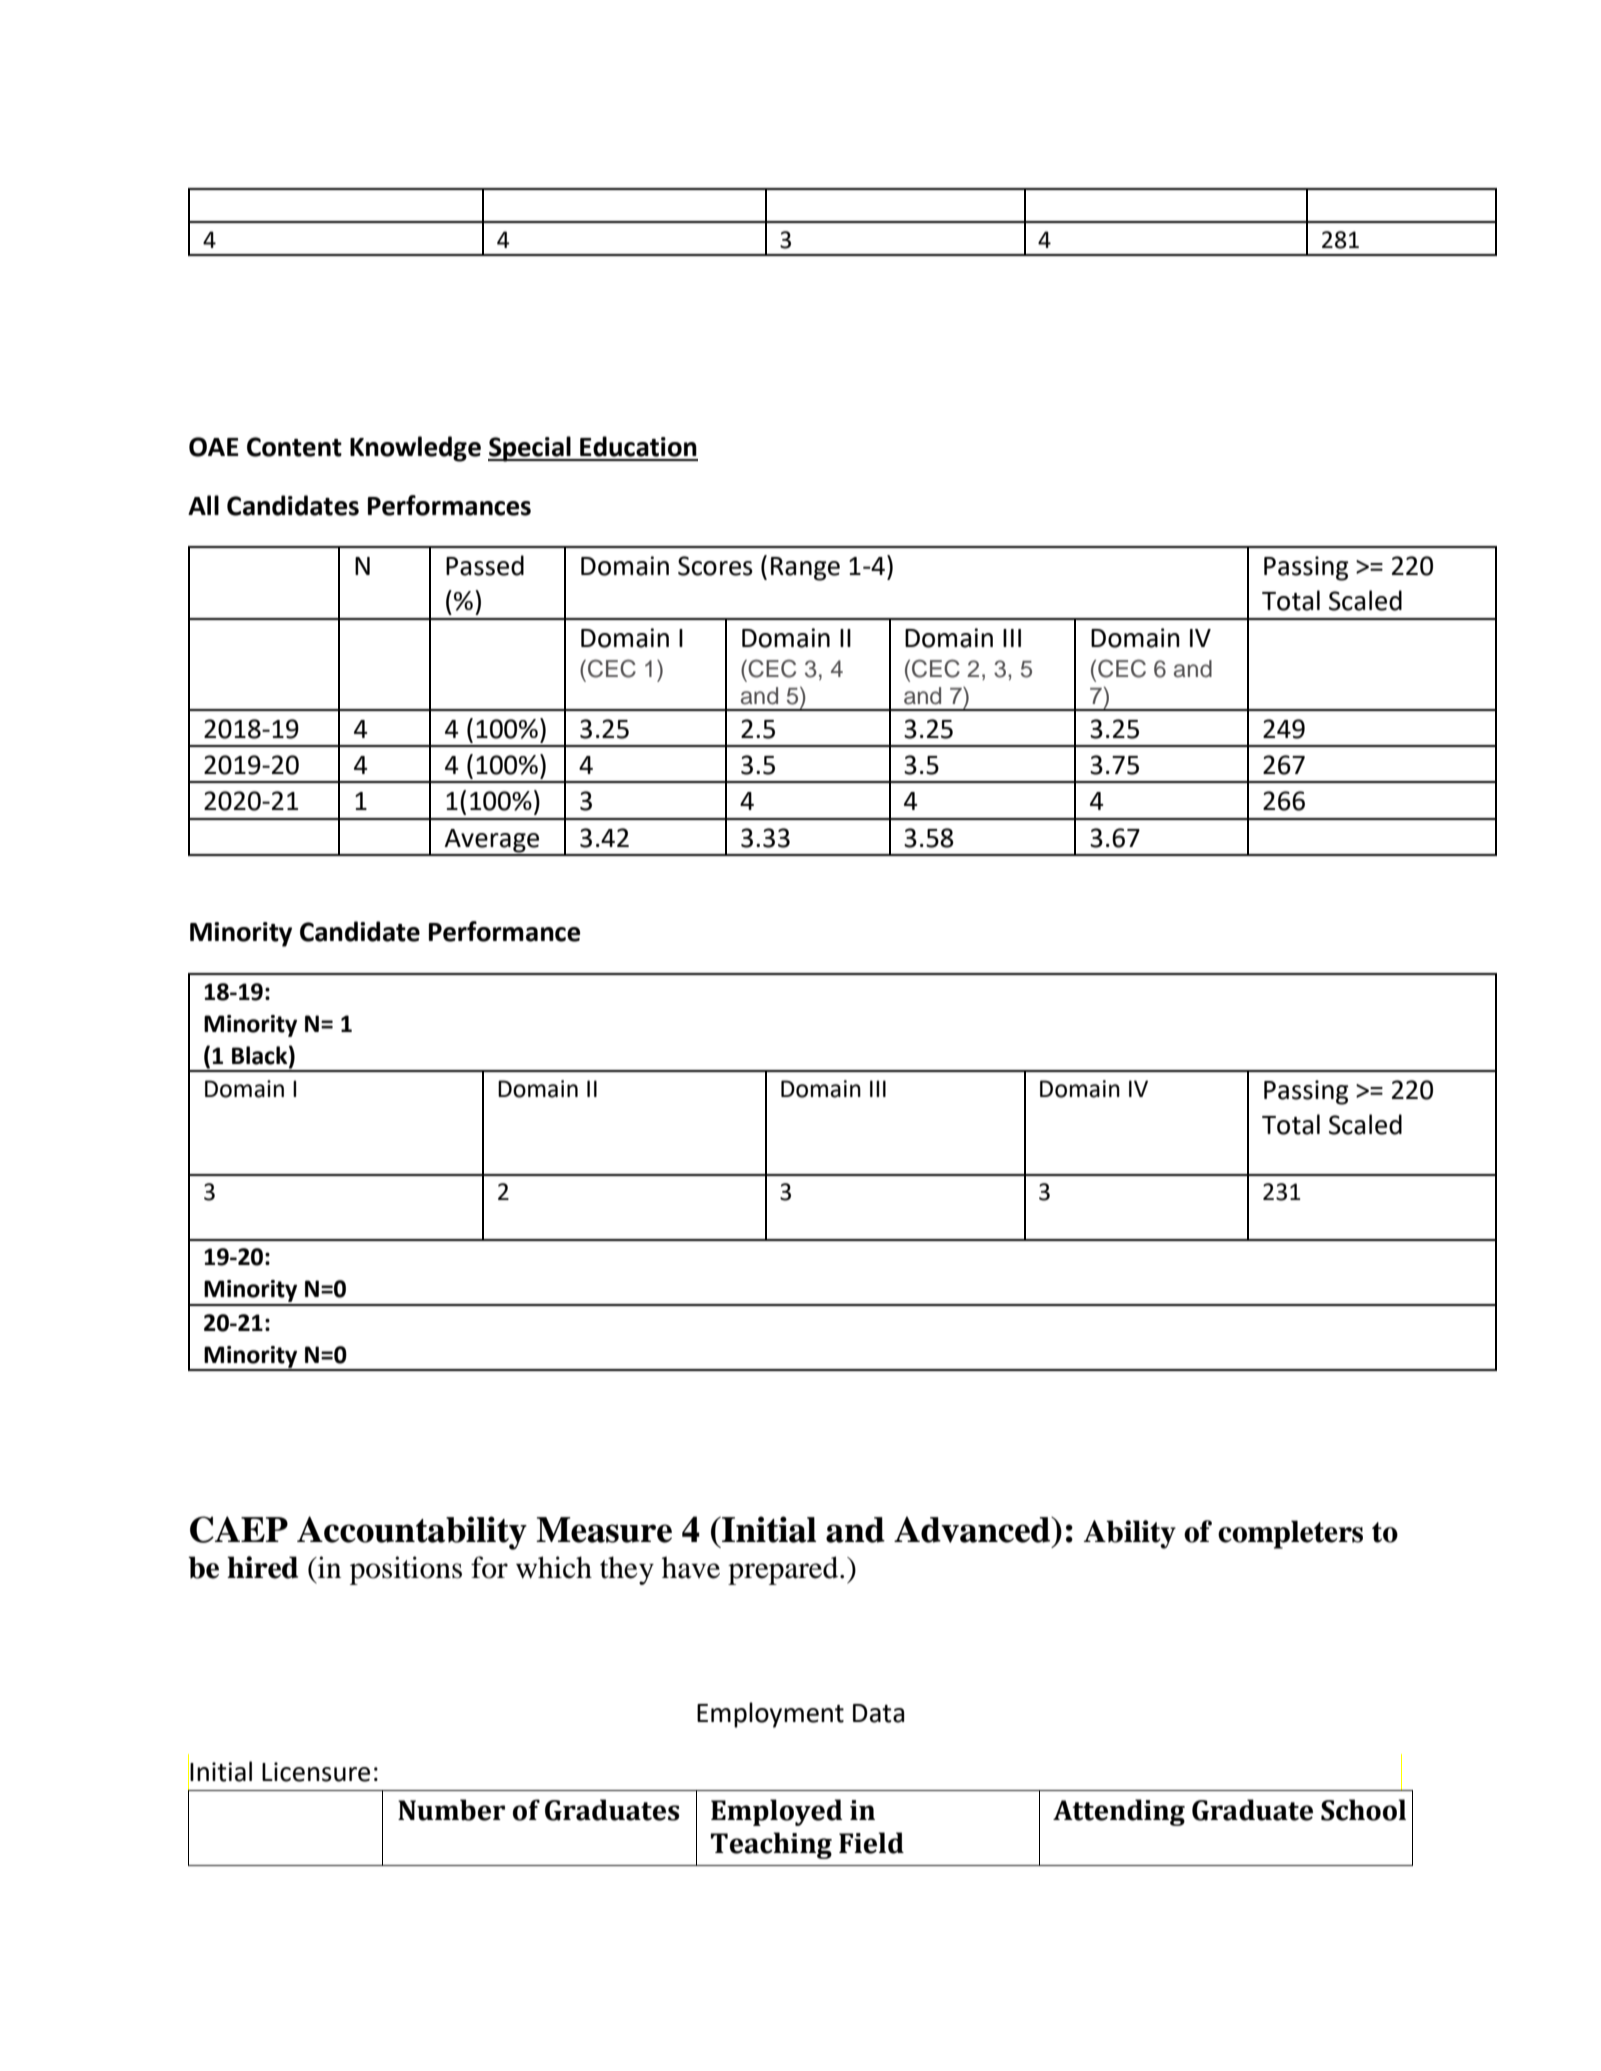  I want to click on Knowledge, so click(415, 449).
